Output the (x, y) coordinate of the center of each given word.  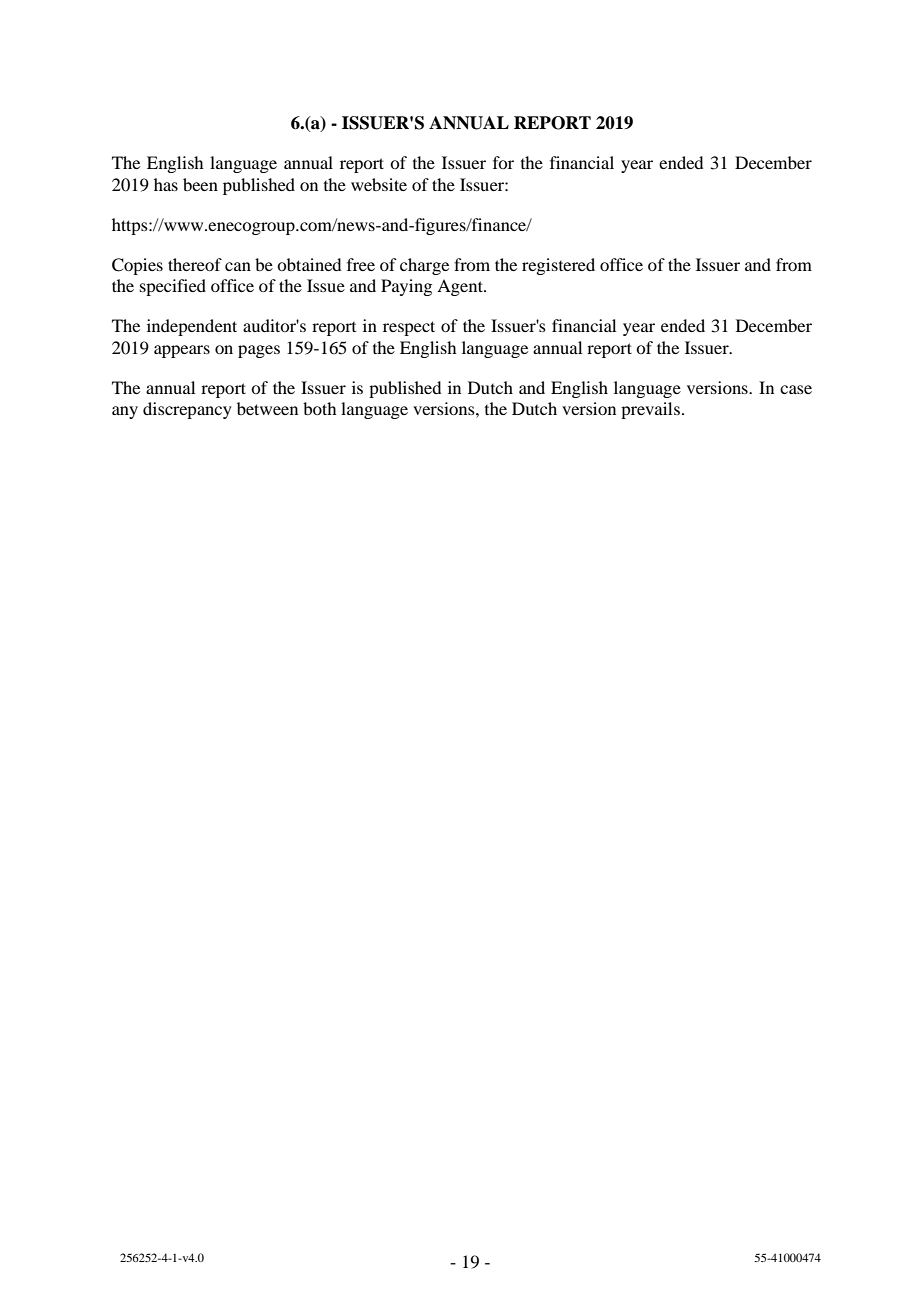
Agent (461, 287)
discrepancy (187, 410)
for (503, 162)
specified (173, 287)
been (200, 184)
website (379, 184)
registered (558, 266)
